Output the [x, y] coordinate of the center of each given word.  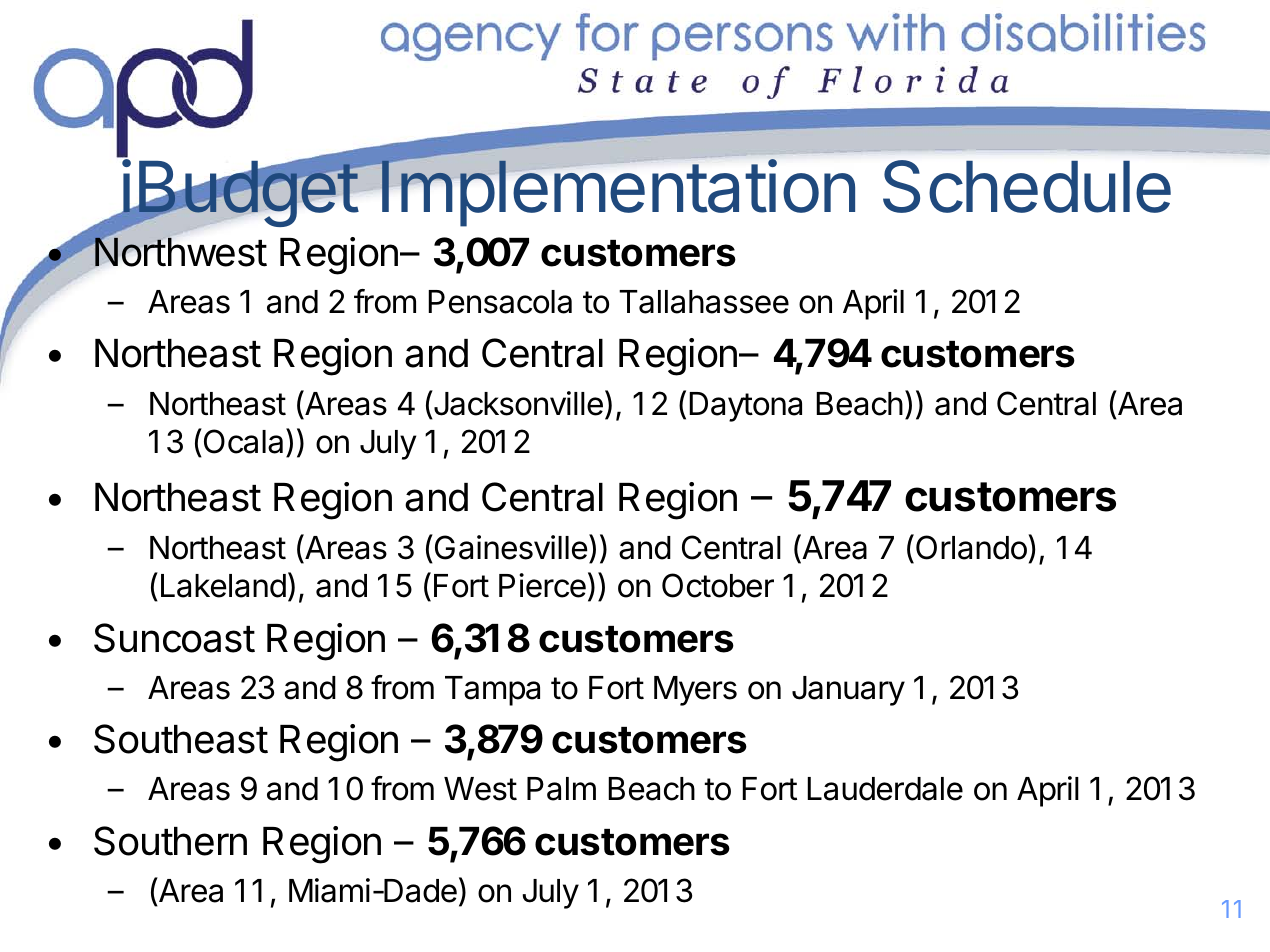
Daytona [745, 407]
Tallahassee [704, 302]
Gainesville [510, 548]
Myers [695, 691]
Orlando [971, 548]
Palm [561, 789]
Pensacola [500, 302]
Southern [170, 841]
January [848, 691]
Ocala [244, 441]
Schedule [1027, 186]
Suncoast [174, 638]
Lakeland [223, 586]
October [718, 585]
